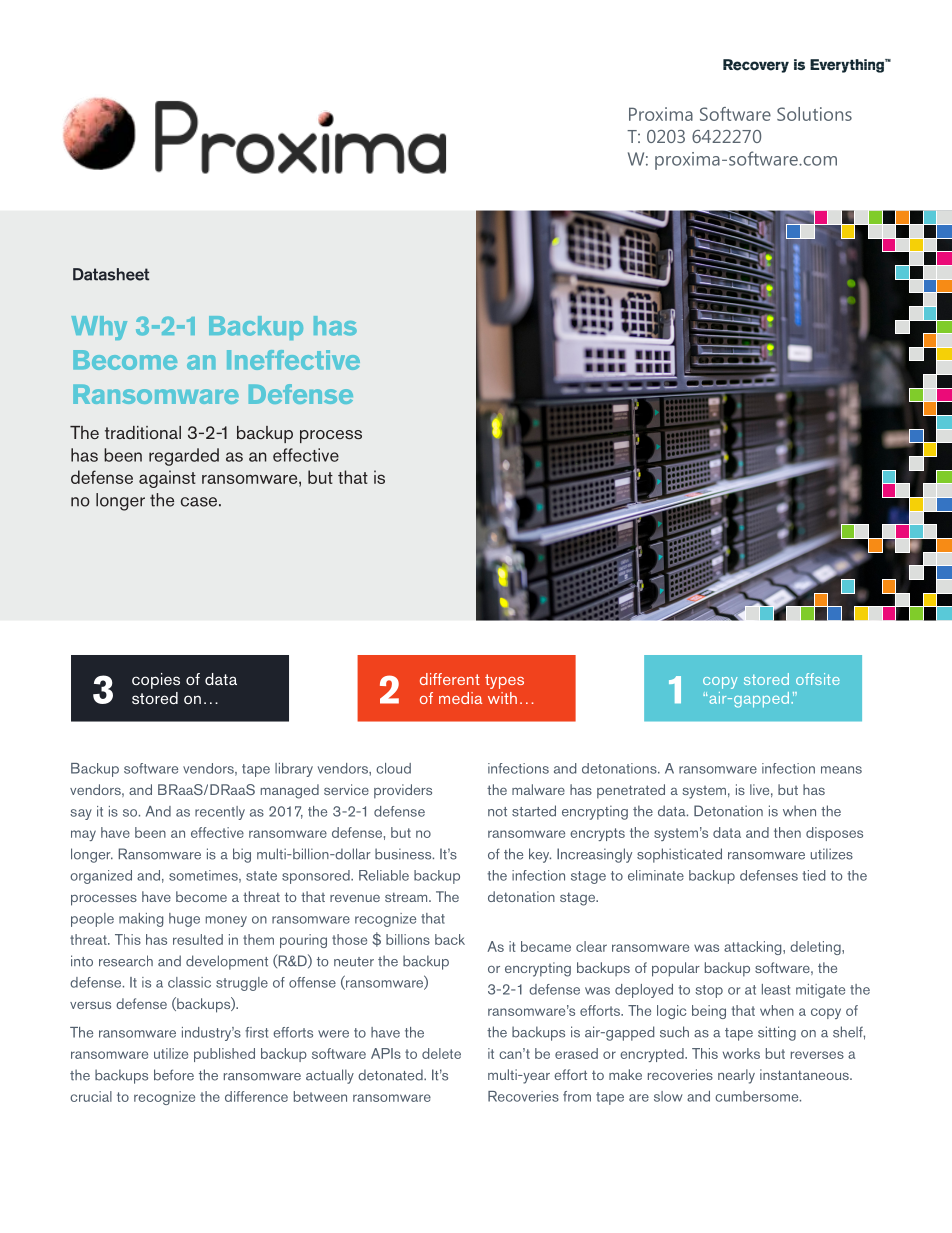 The width and height of the screenshot is (952, 1233). What do you see at coordinates (184, 457) in the screenshot?
I see `regarded` at bounding box center [184, 457].
